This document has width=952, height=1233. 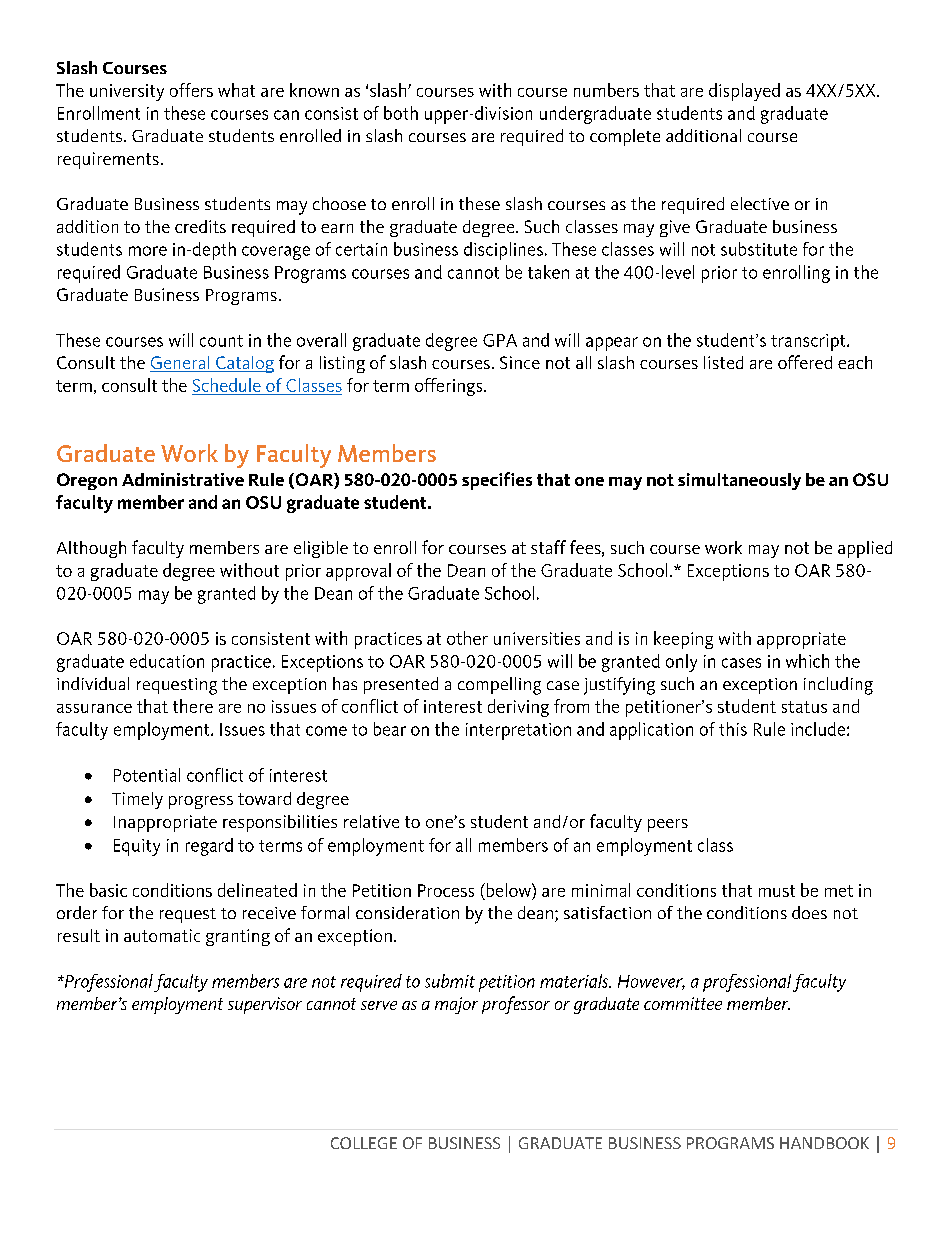 I want to click on both, so click(x=401, y=113).
